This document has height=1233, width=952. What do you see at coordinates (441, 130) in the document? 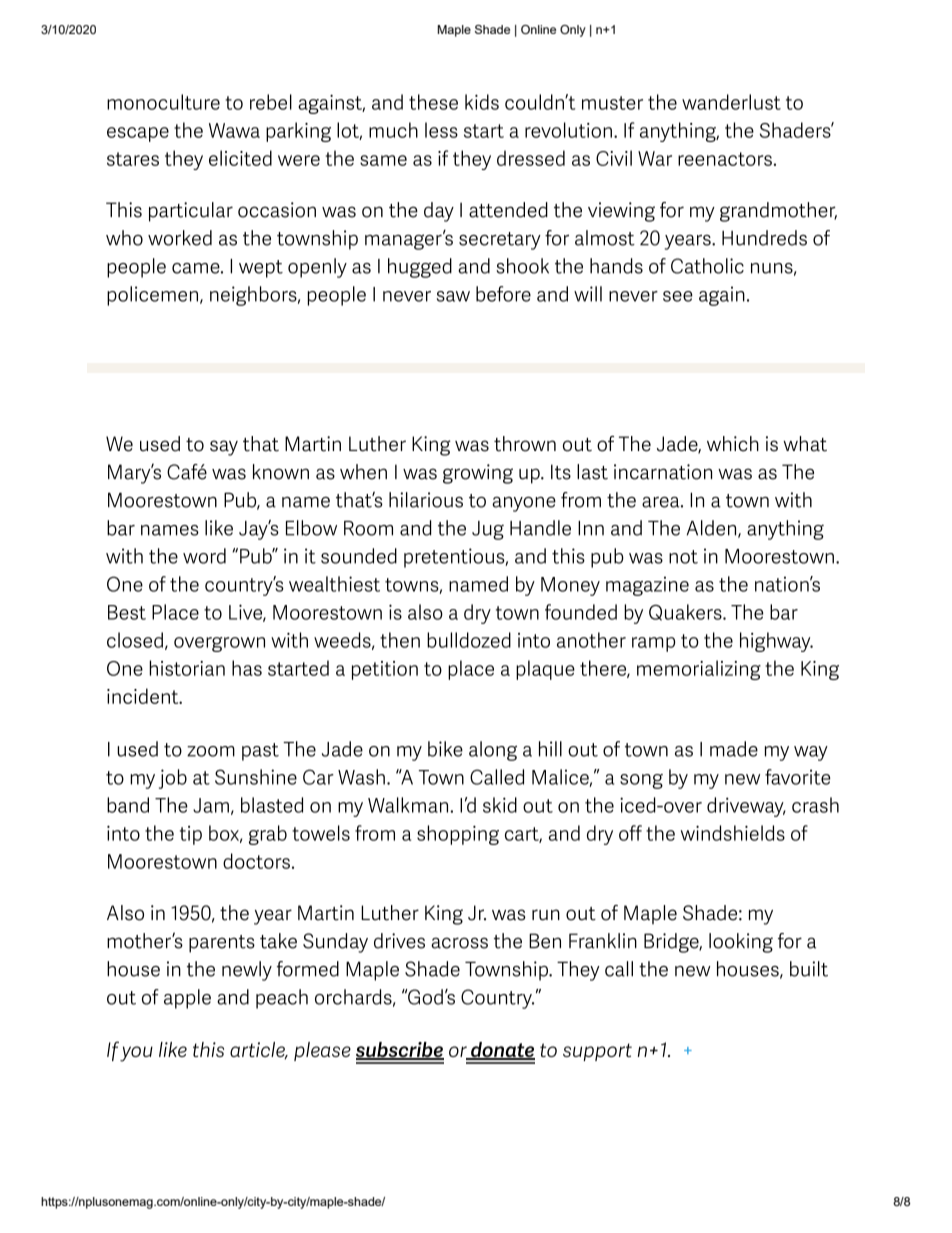
I see `less` at bounding box center [441, 130].
